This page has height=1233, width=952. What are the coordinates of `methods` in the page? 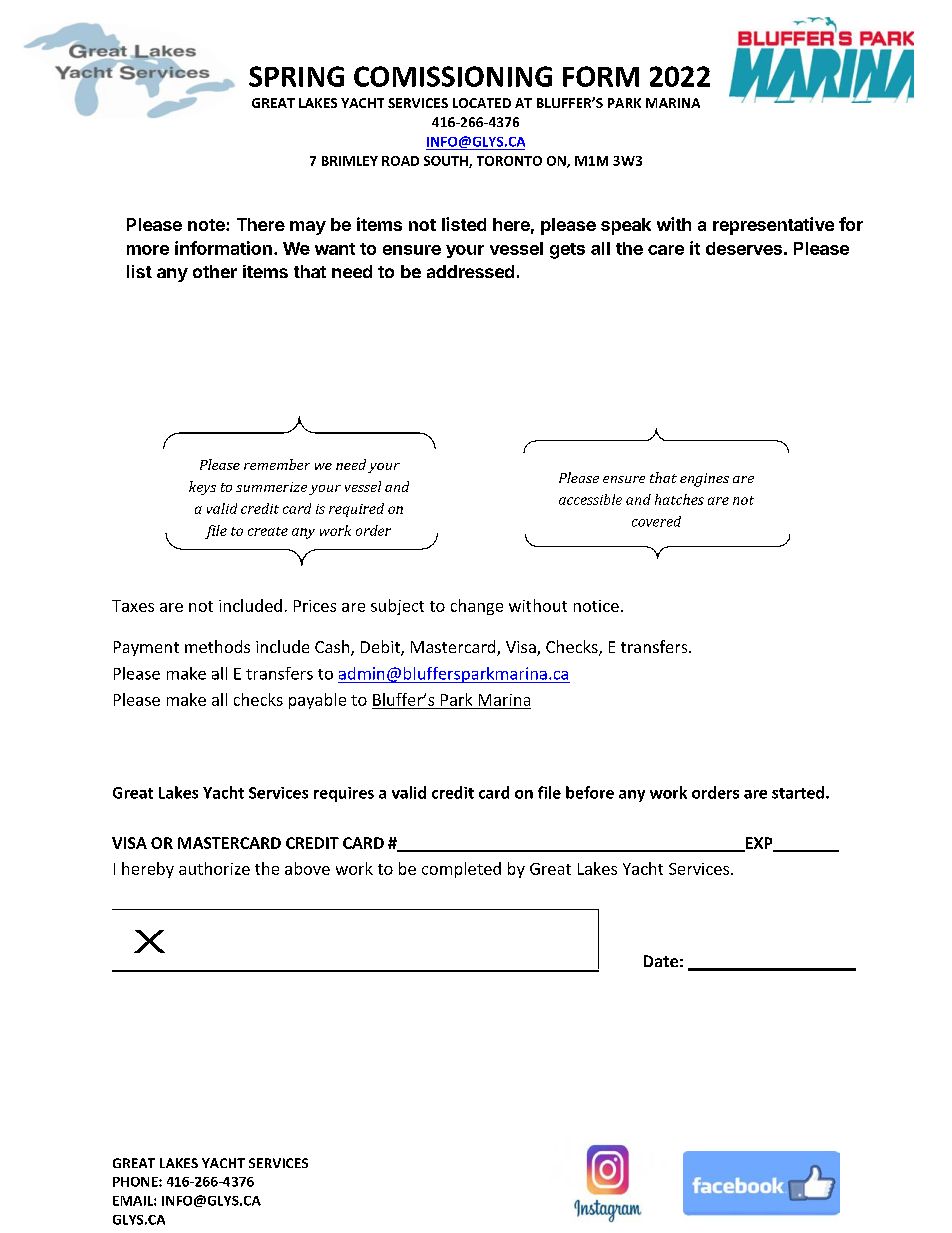 It's located at (217, 646).
